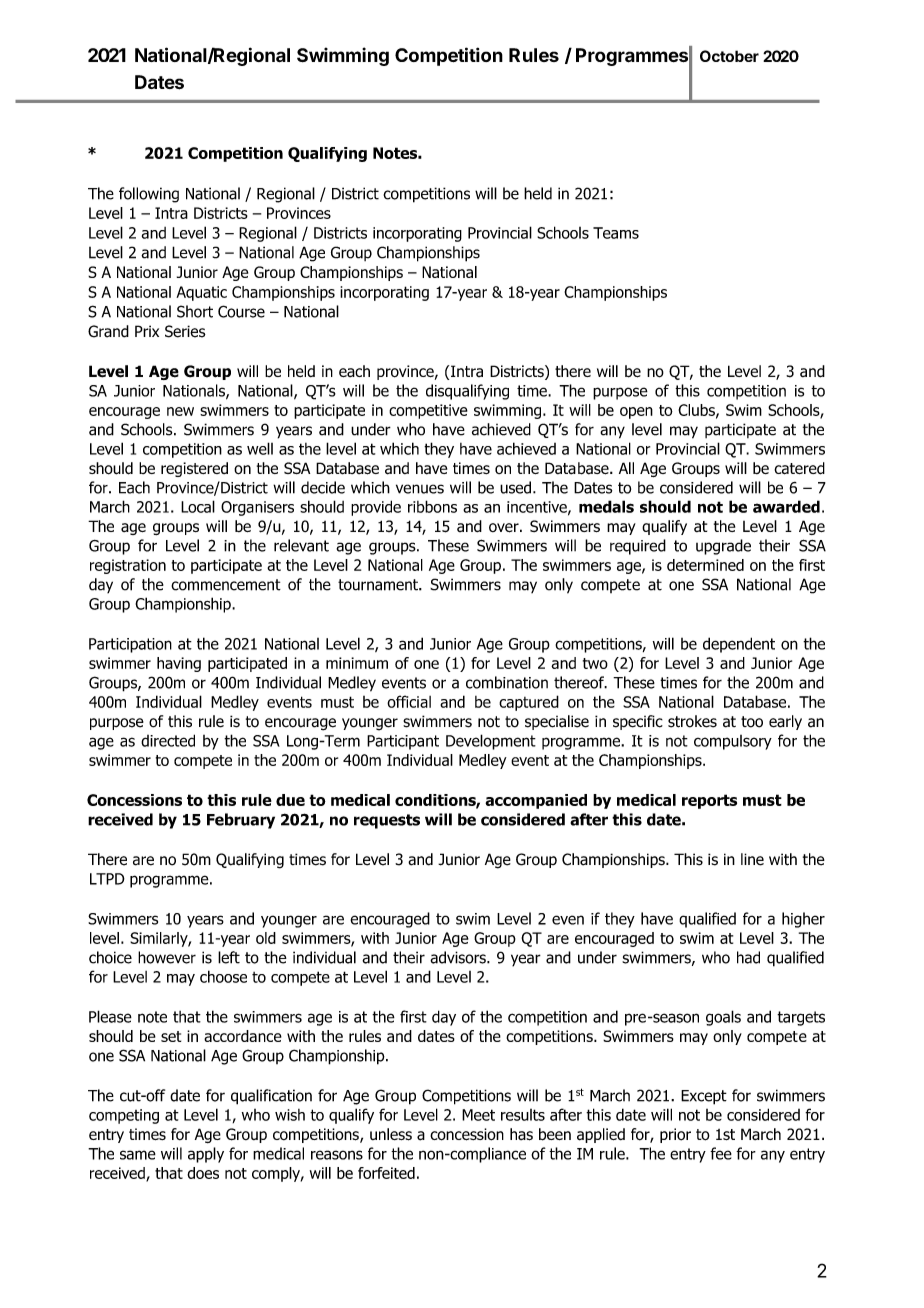 This document has width=924, height=1308. What do you see at coordinates (729, 56) in the document?
I see `October` at bounding box center [729, 56].
